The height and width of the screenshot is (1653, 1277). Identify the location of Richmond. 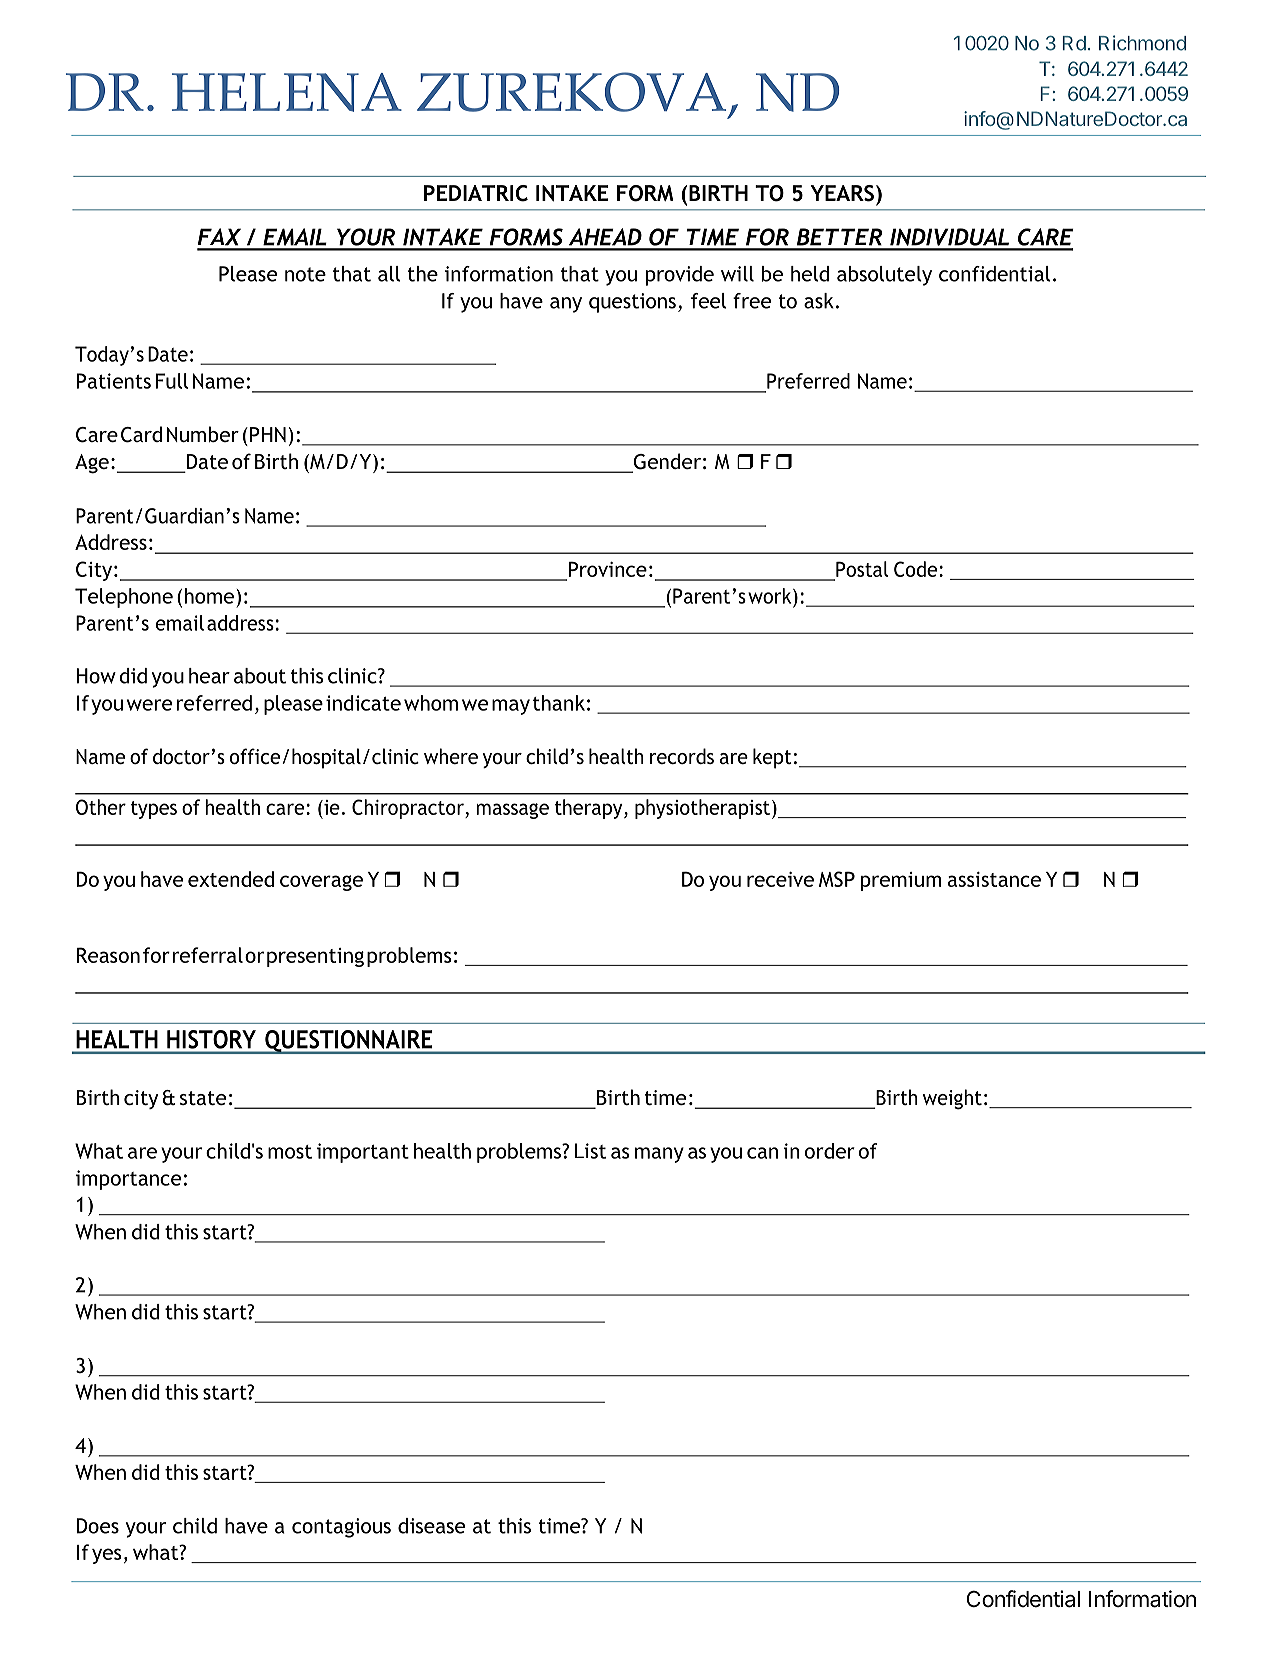
(1142, 43).
